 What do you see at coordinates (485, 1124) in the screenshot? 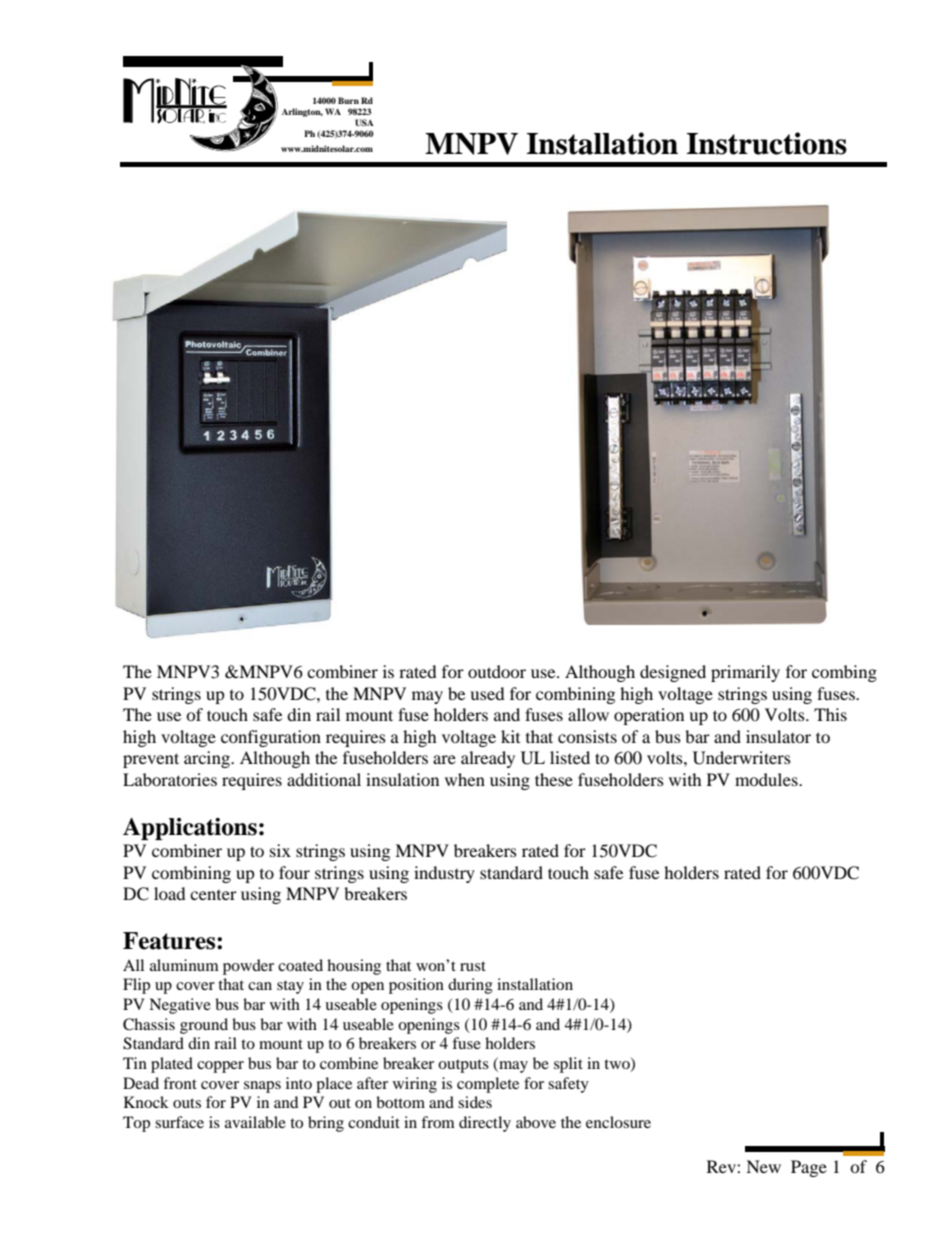
I see `directly` at bounding box center [485, 1124].
